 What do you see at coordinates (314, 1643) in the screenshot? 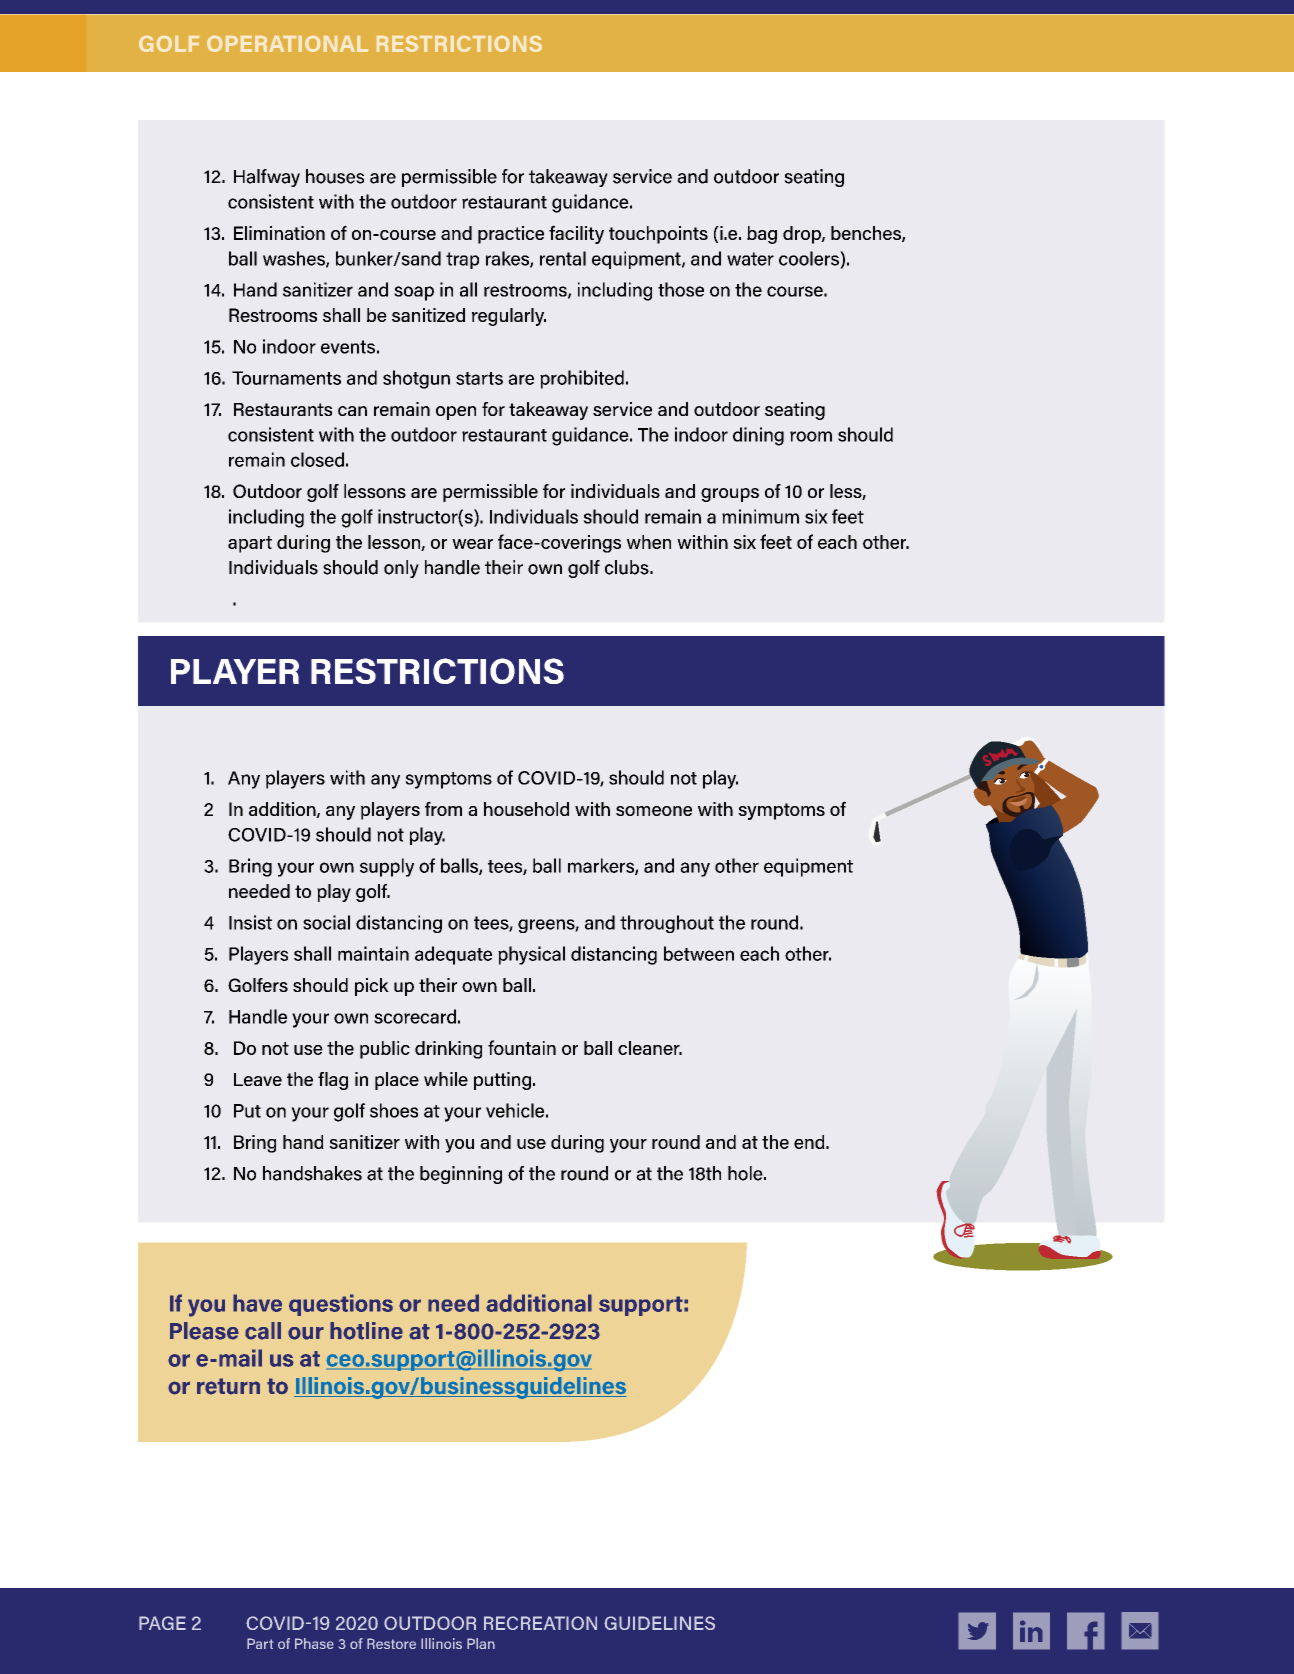
I see `Phase` at bounding box center [314, 1643].
